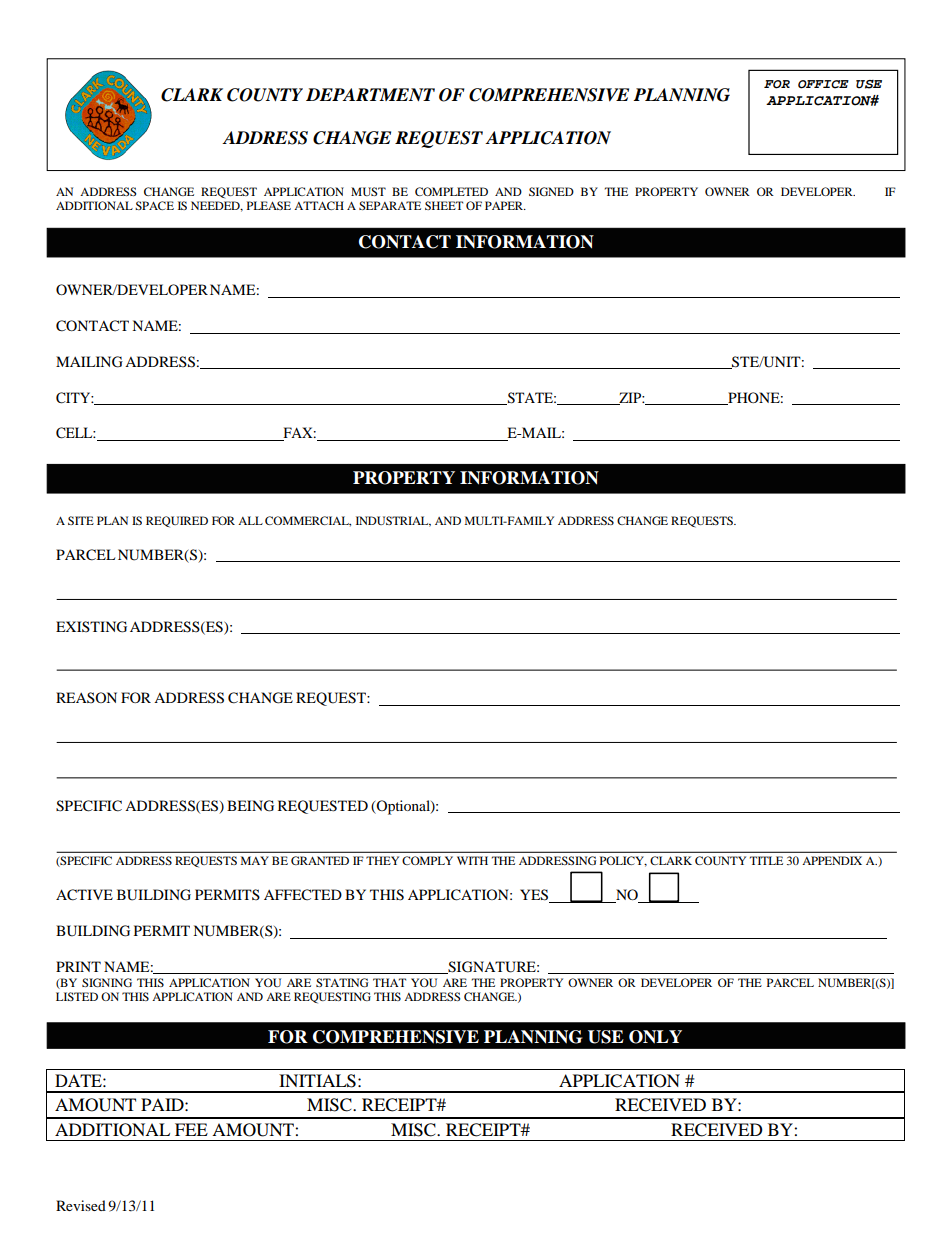  I want to click on REQUIRED, so click(177, 522).
